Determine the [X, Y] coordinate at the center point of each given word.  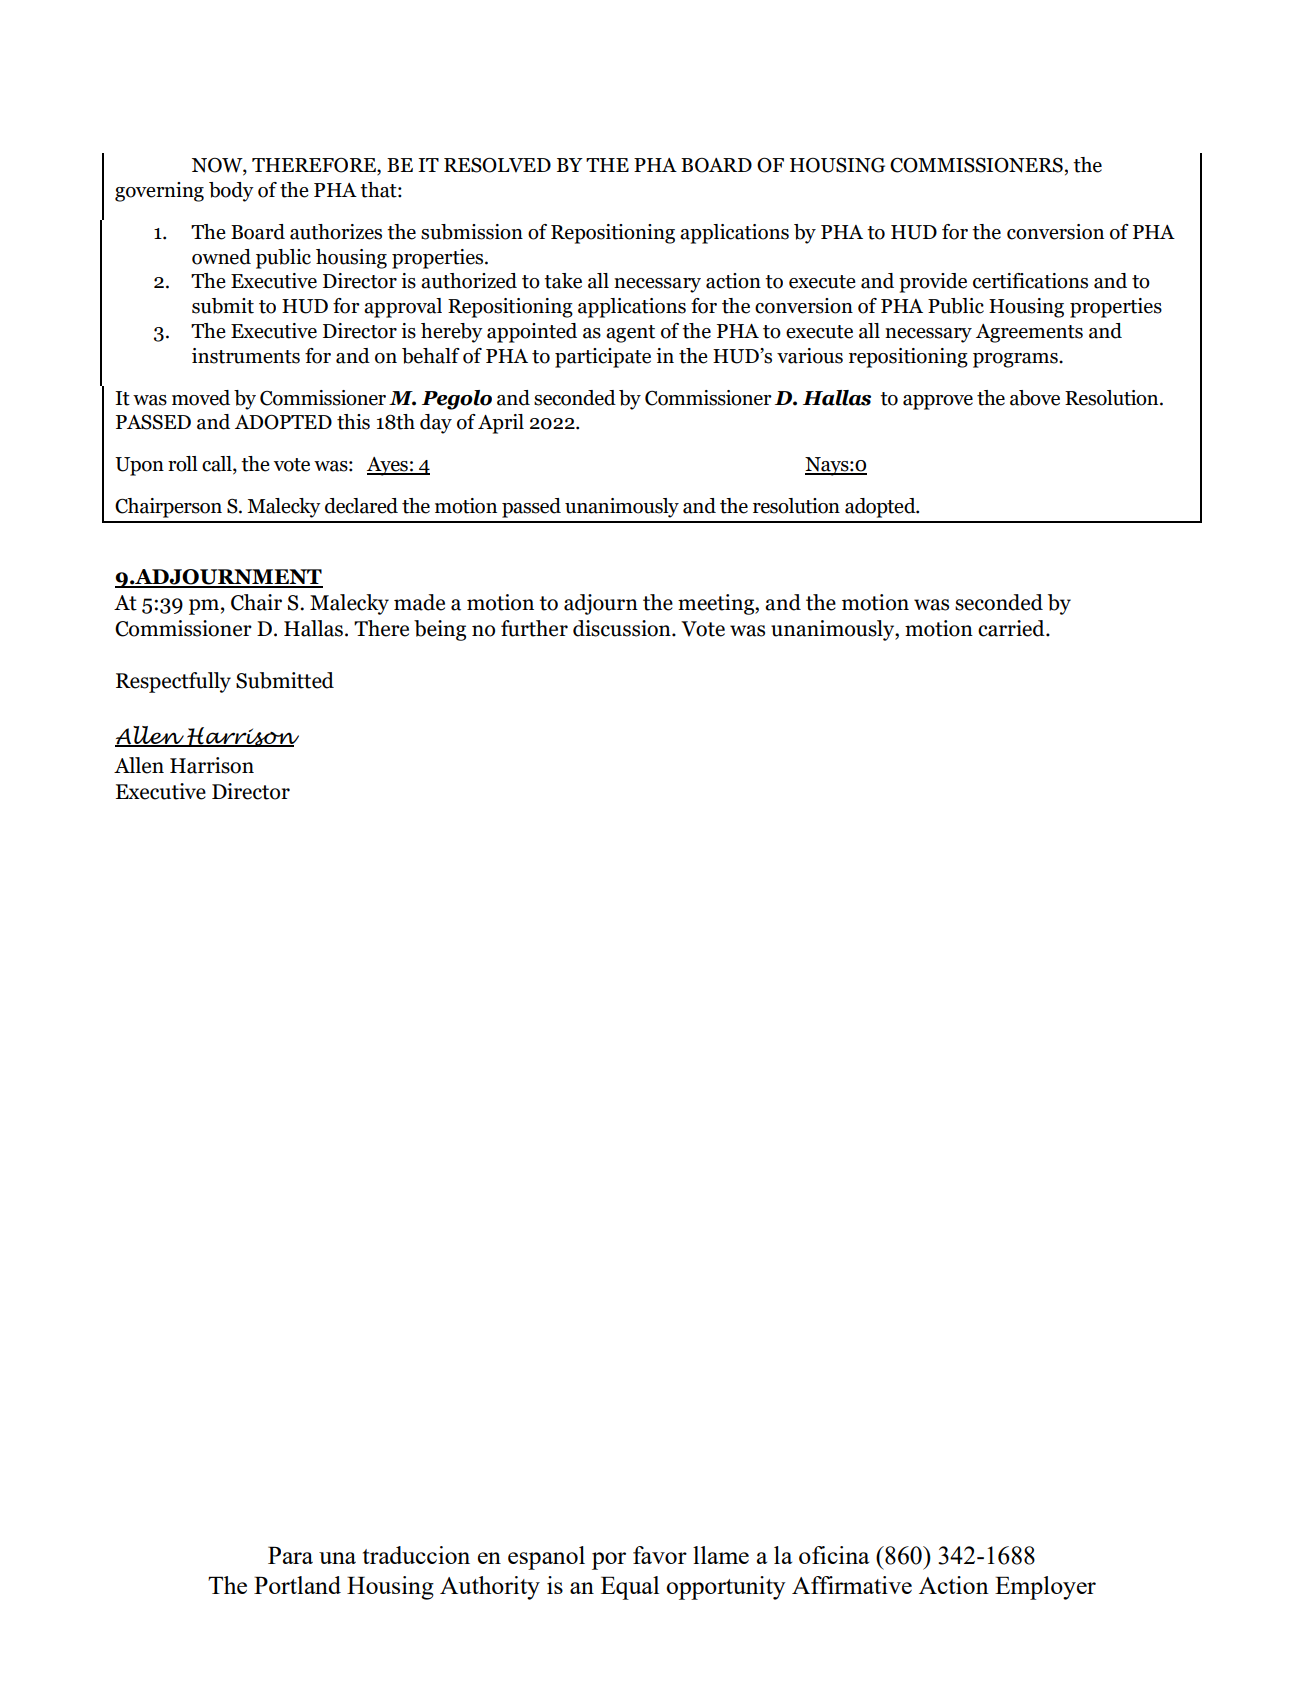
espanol [546, 1558]
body [231, 192]
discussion [623, 628]
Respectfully [173, 682]
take [563, 281]
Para [290, 1555]
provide [933, 283]
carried [1012, 628]
